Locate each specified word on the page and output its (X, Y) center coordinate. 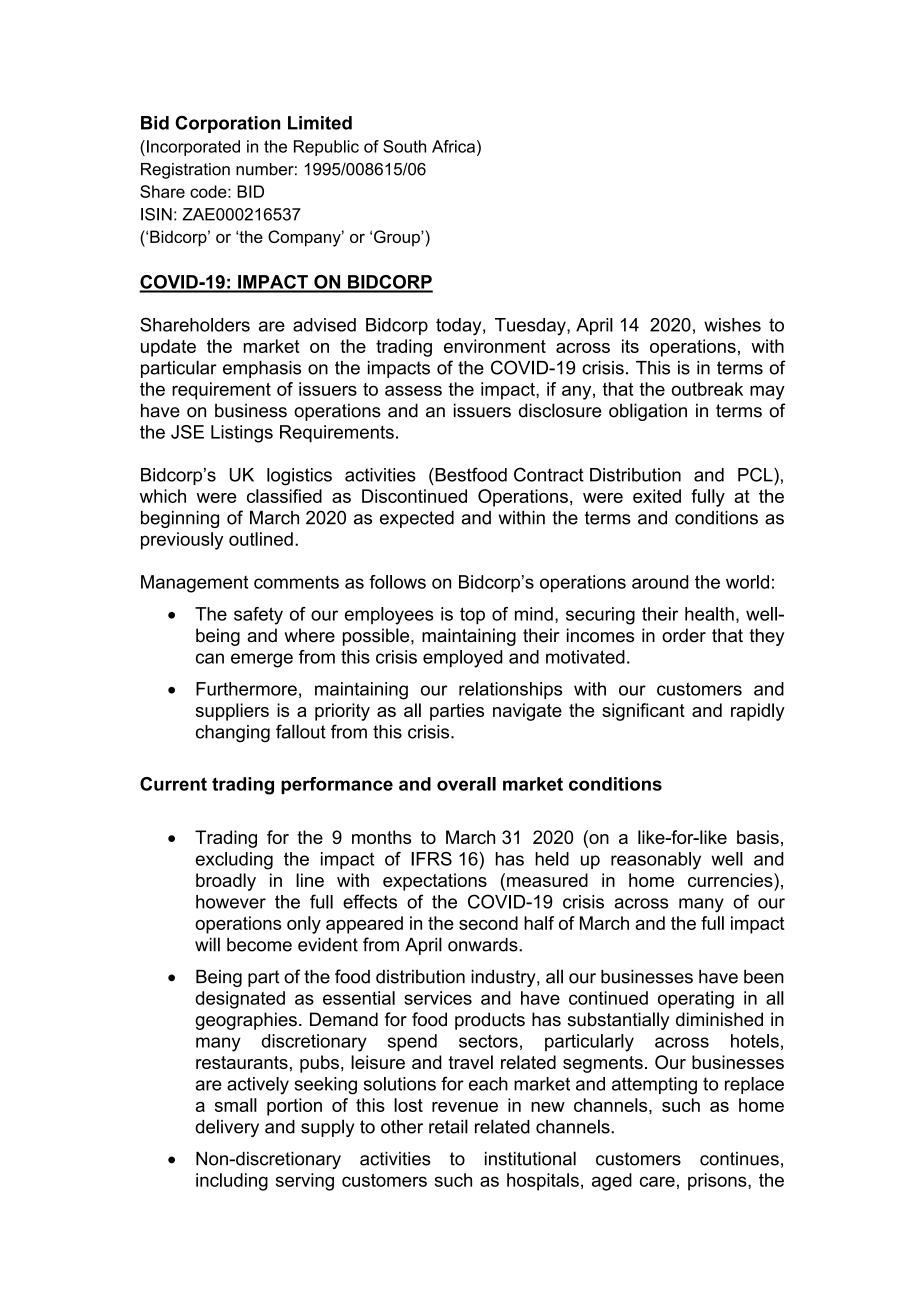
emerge (262, 660)
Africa (453, 146)
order (684, 635)
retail (448, 1126)
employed (462, 659)
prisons (718, 1182)
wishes (732, 325)
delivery (227, 1128)
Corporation (227, 124)
